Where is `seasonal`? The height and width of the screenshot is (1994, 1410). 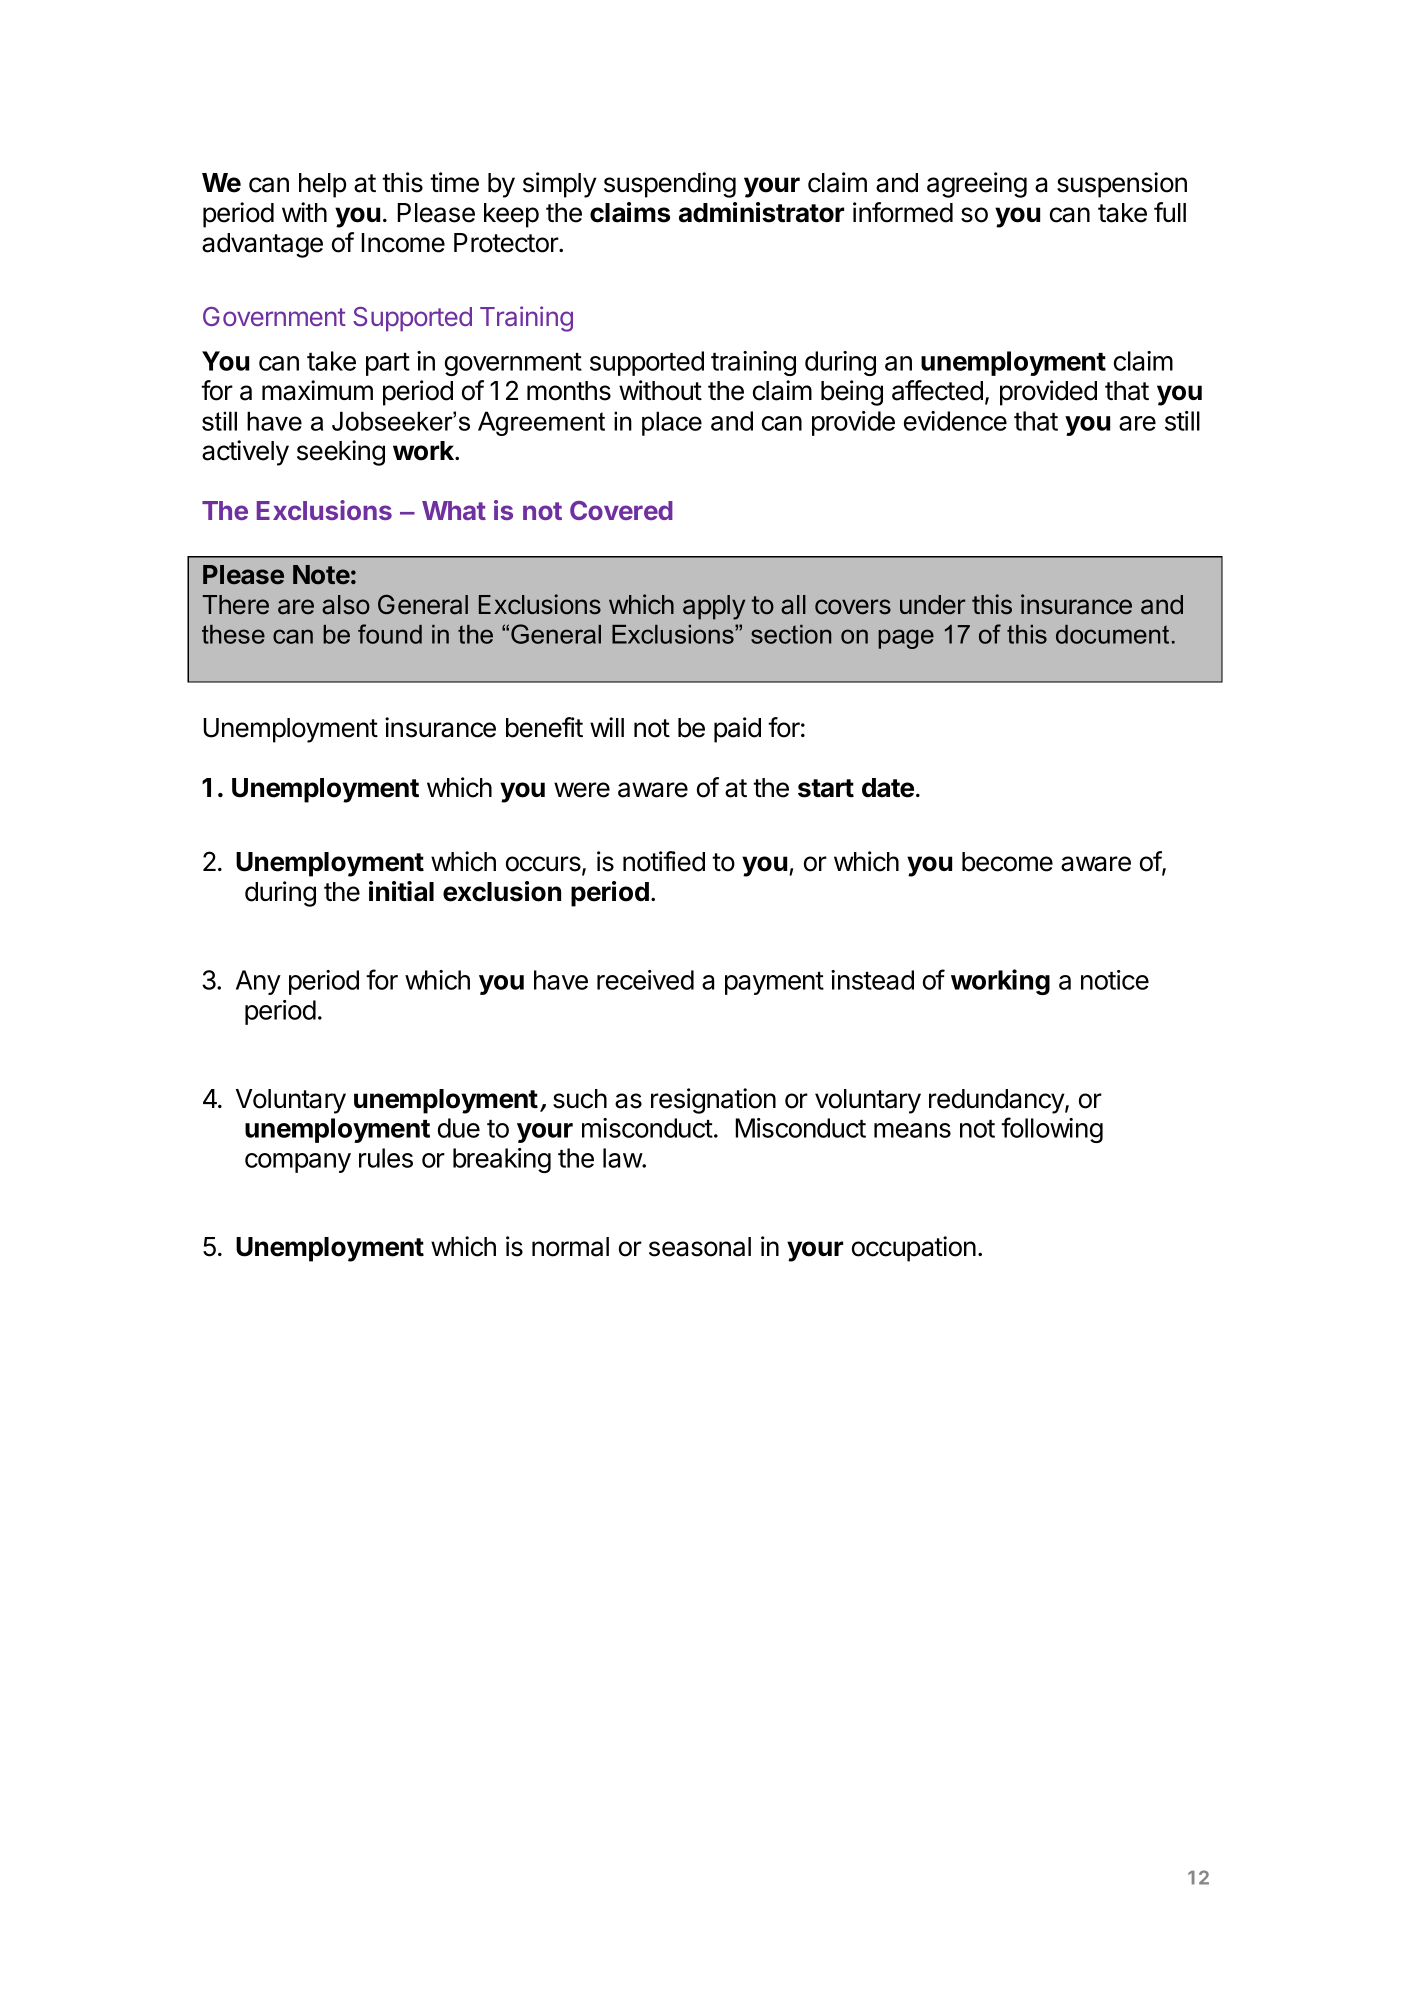 seasonal is located at coordinates (700, 1247).
